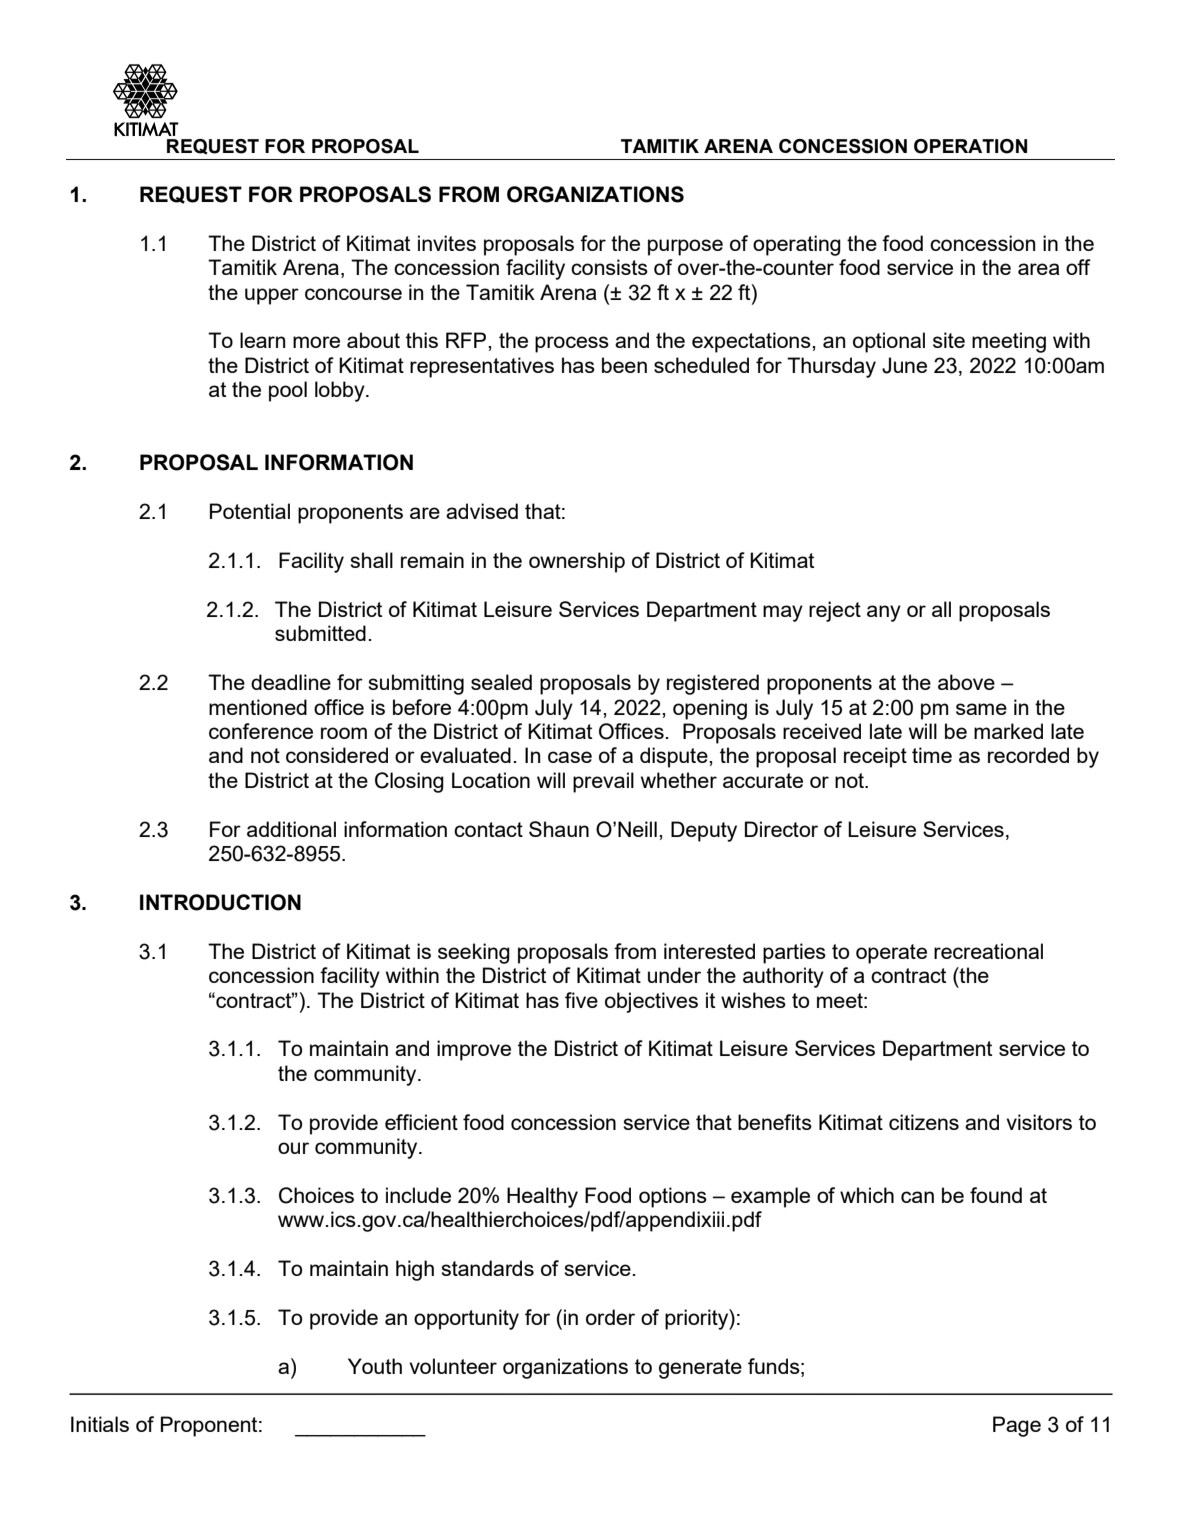  What do you see at coordinates (421, 1122) in the page?
I see `efficient` at bounding box center [421, 1122].
